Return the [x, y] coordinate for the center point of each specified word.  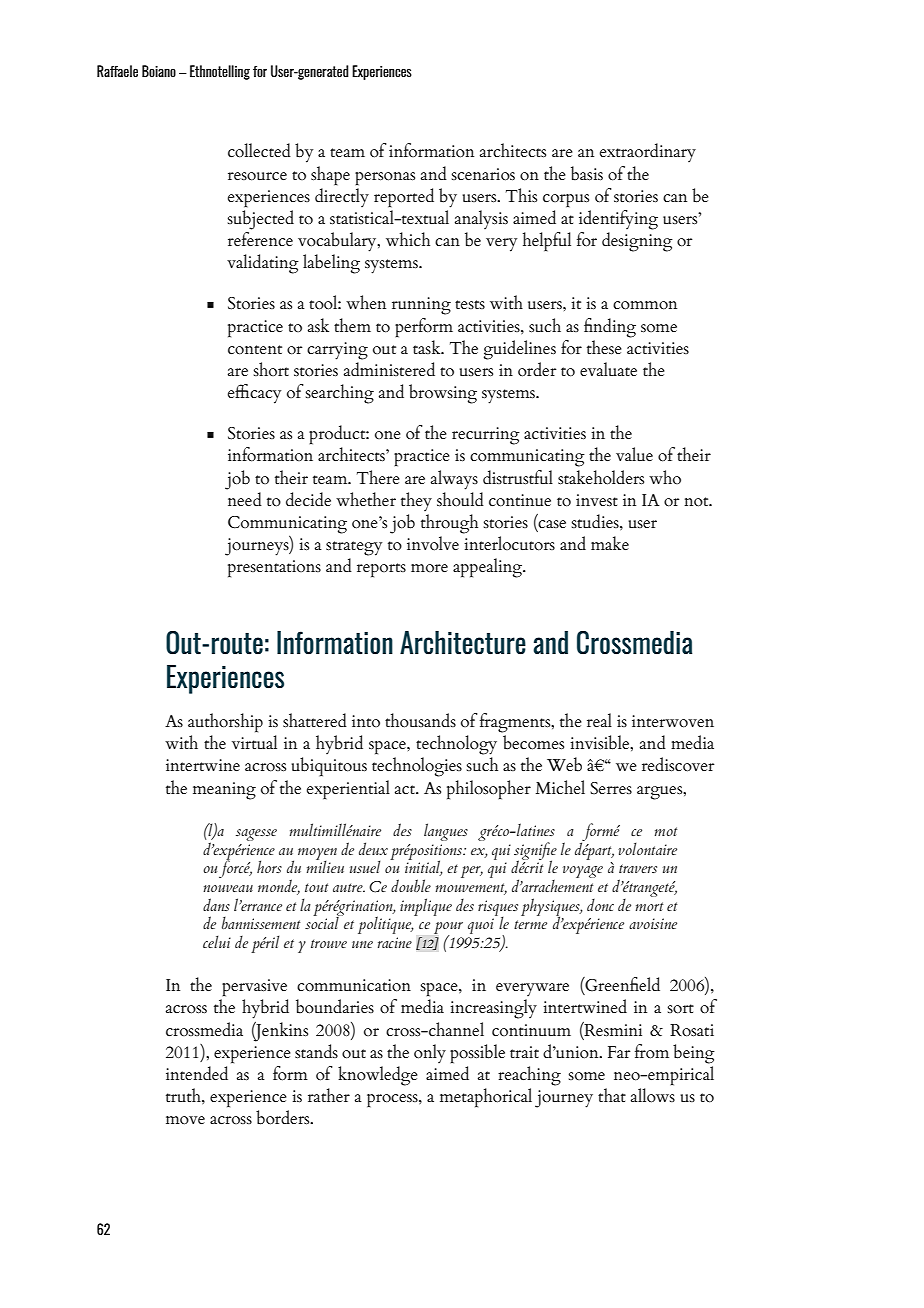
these [604, 347]
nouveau [228, 888]
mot [666, 831]
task [428, 347]
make [610, 543]
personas [385, 179]
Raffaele [117, 71]
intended [197, 1073]
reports [381, 570]
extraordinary [648, 153]
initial [424, 867]
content [255, 350]
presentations [274, 569]
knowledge [378, 1076]
